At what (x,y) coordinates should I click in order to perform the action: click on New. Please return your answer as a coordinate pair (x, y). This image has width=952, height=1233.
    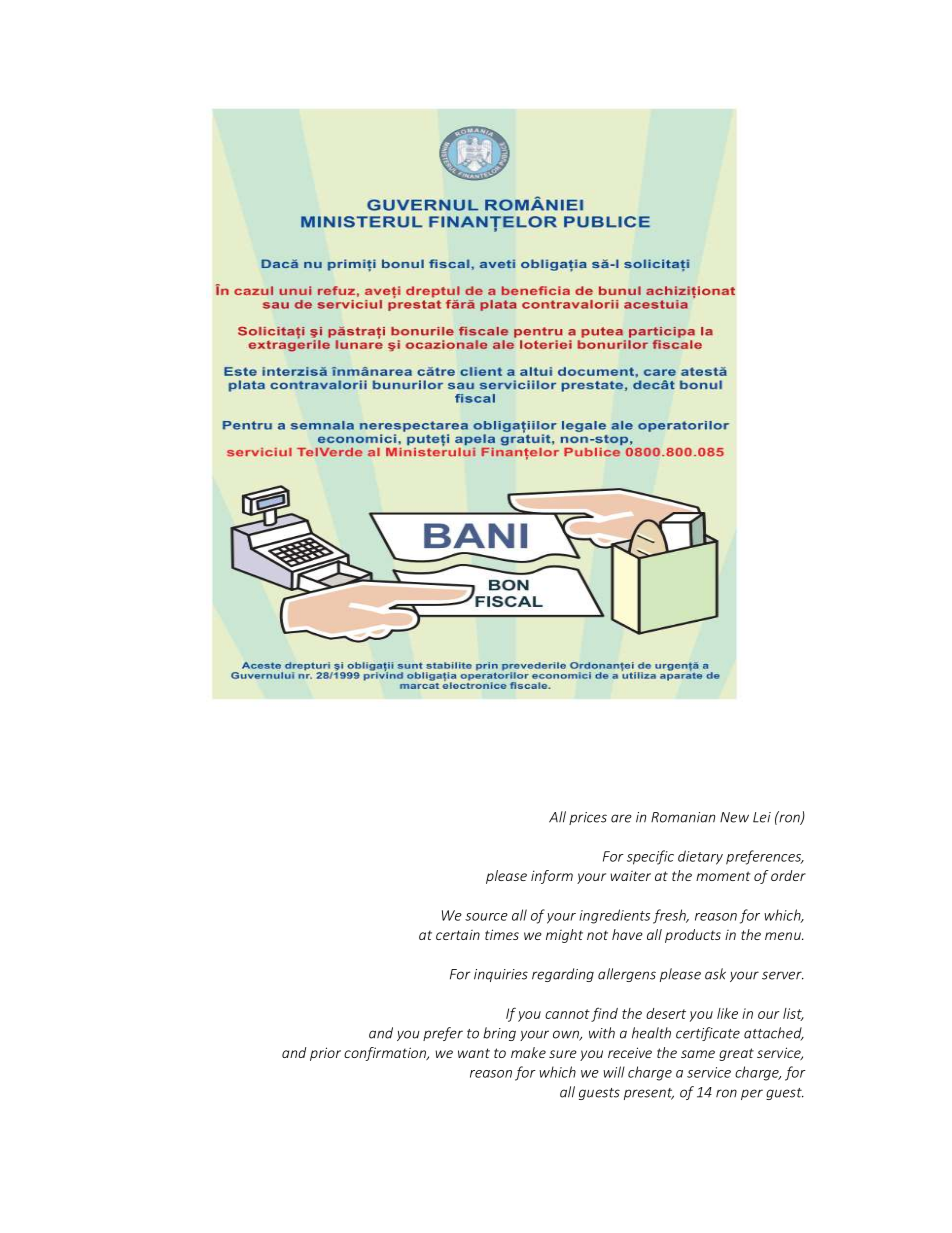
    Looking at the image, I should click on (734, 817).
